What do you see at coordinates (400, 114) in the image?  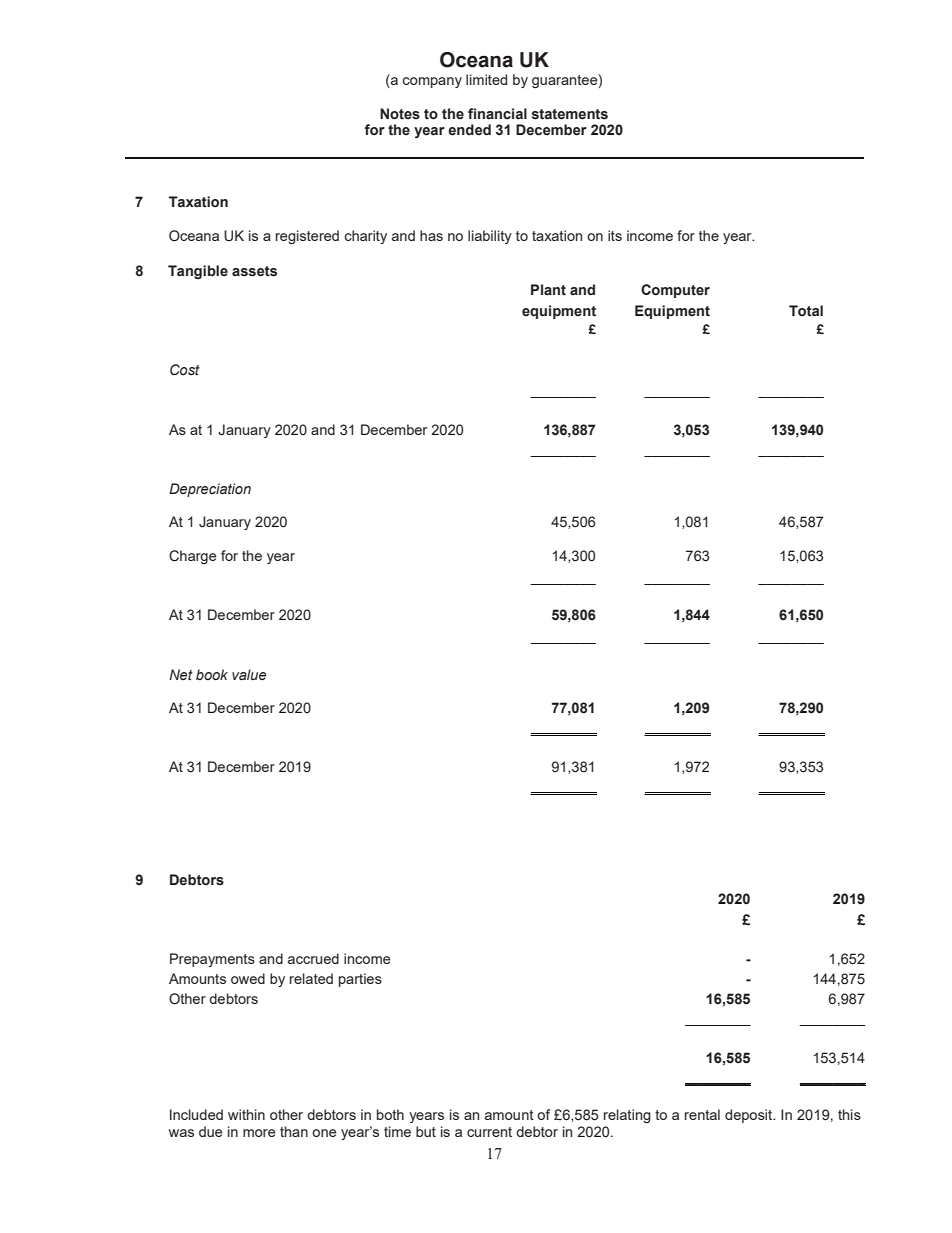 I see `Notes` at bounding box center [400, 114].
